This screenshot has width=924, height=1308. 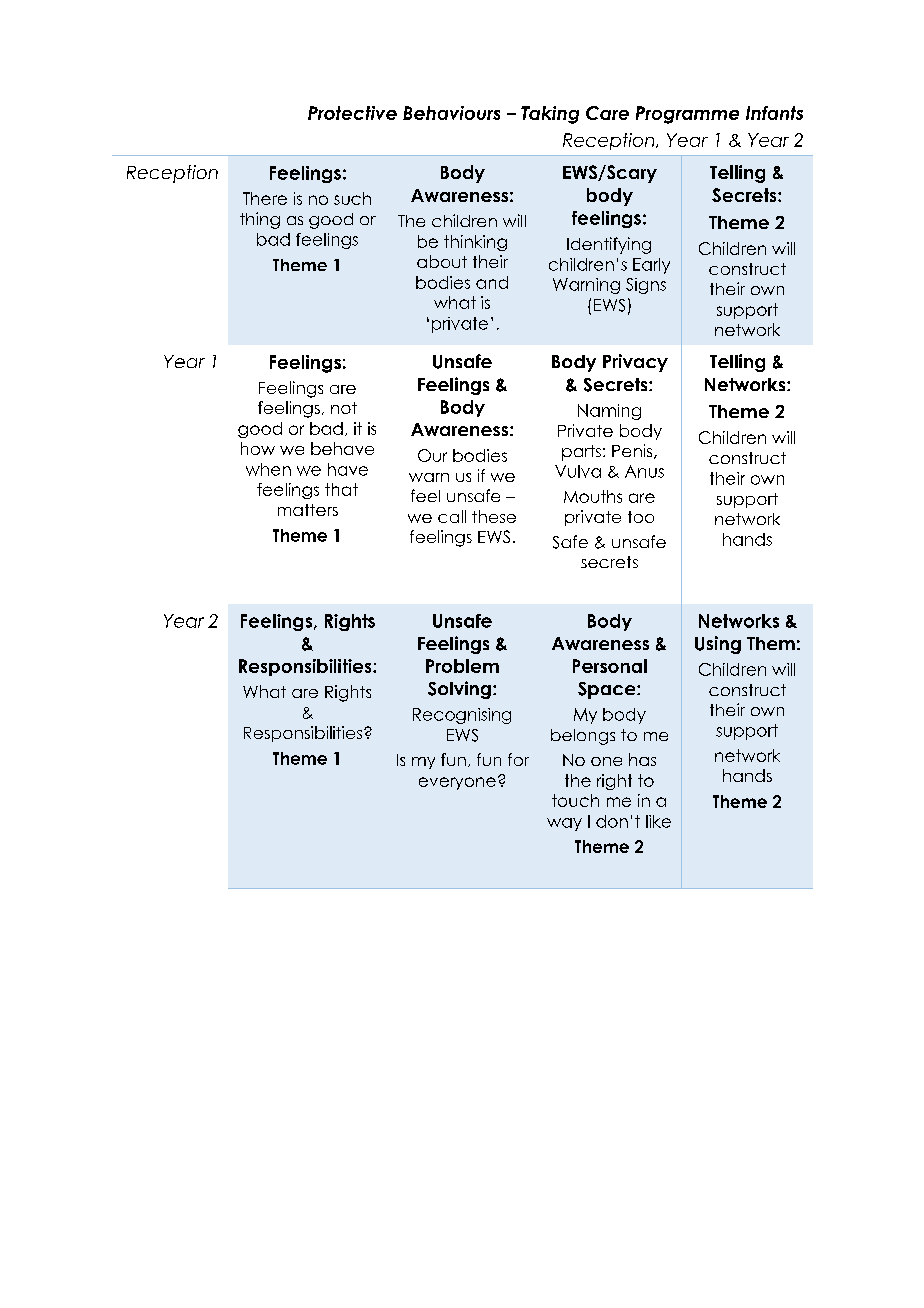 I want to click on thing, so click(x=260, y=220).
